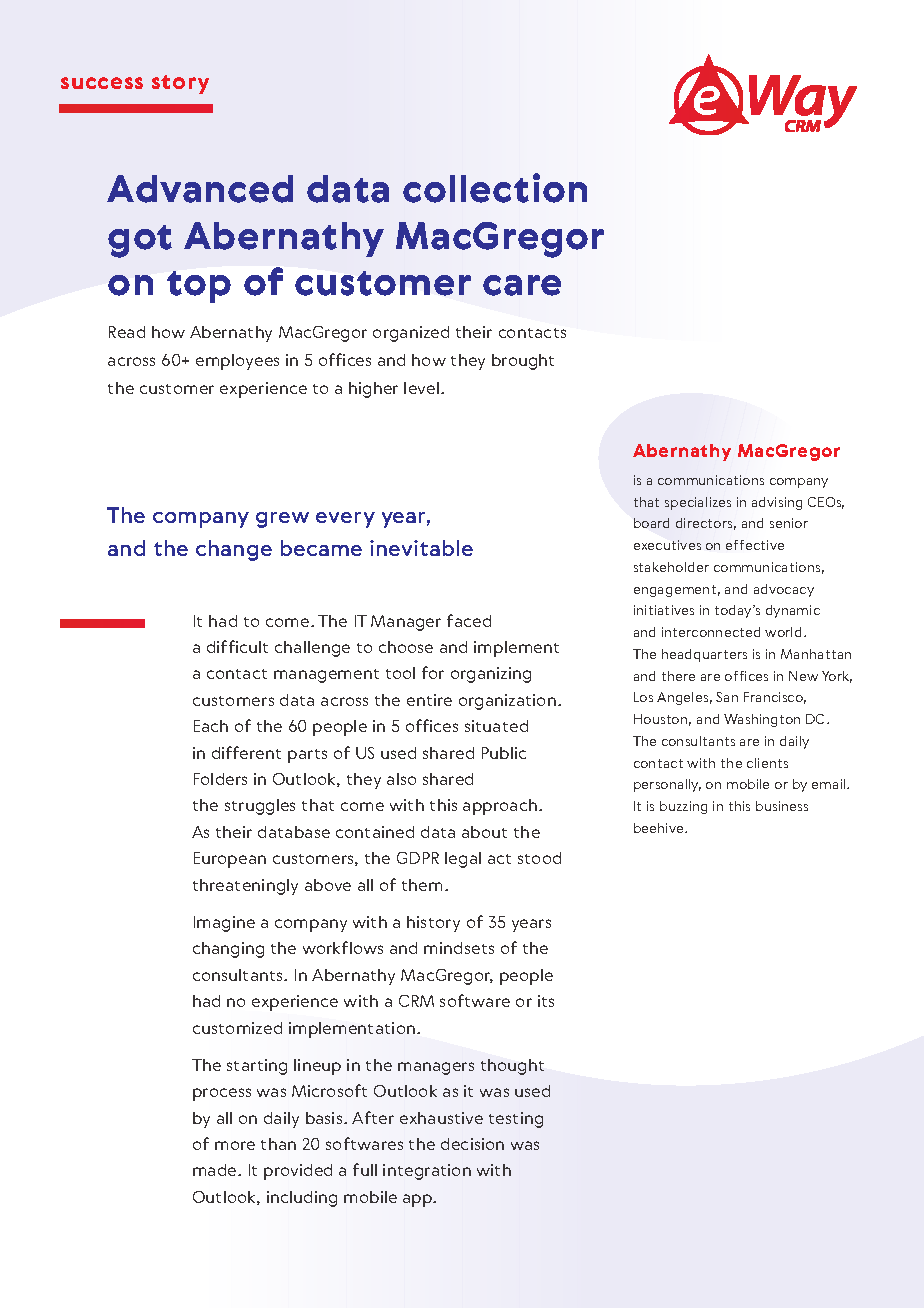  I want to click on difficult, so click(237, 646).
